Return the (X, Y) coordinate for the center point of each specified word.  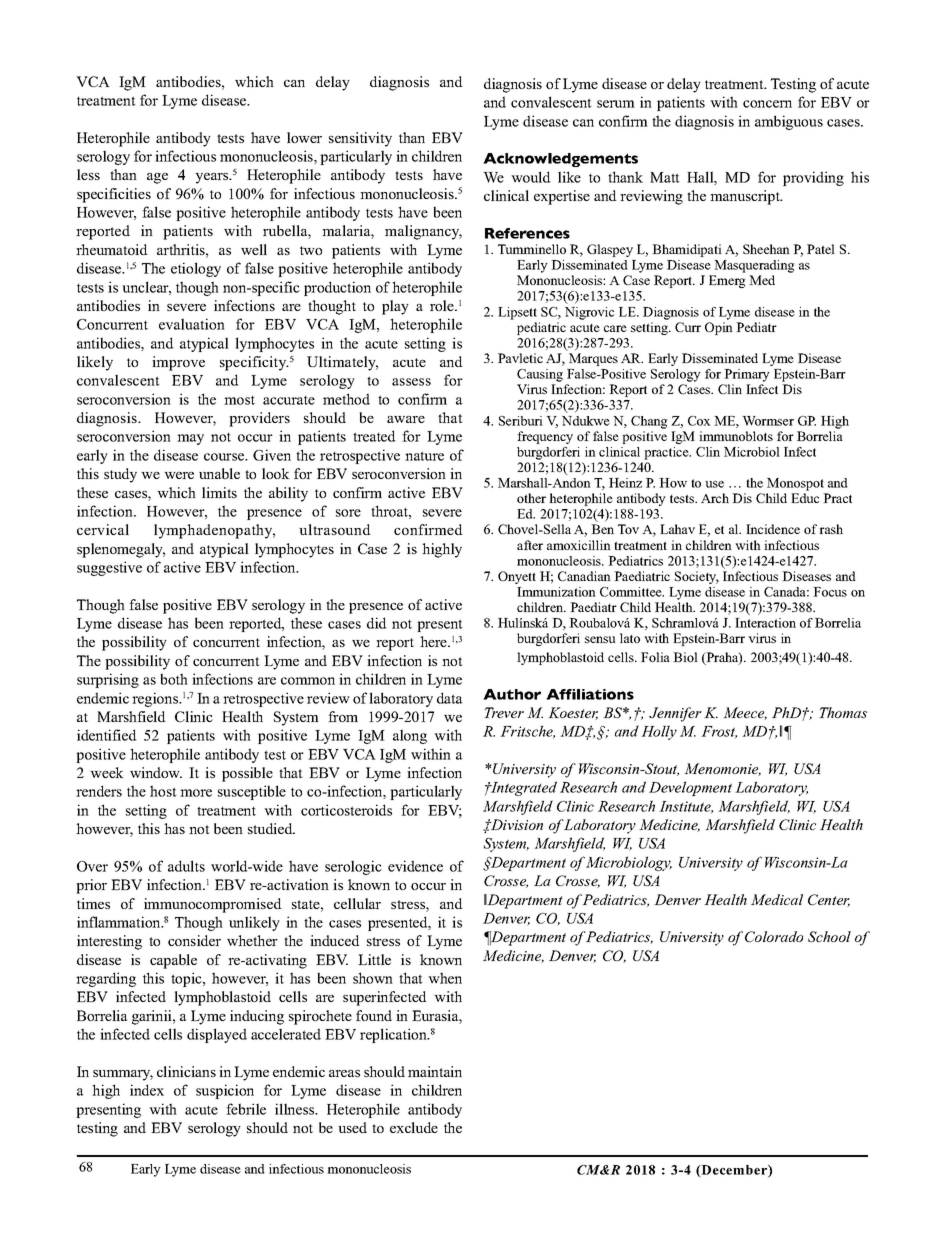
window (156, 772)
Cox (699, 421)
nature (424, 456)
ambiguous (789, 122)
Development (690, 788)
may (190, 439)
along (410, 736)
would (531, 177)
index (147, 1090)
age (157, 178)
